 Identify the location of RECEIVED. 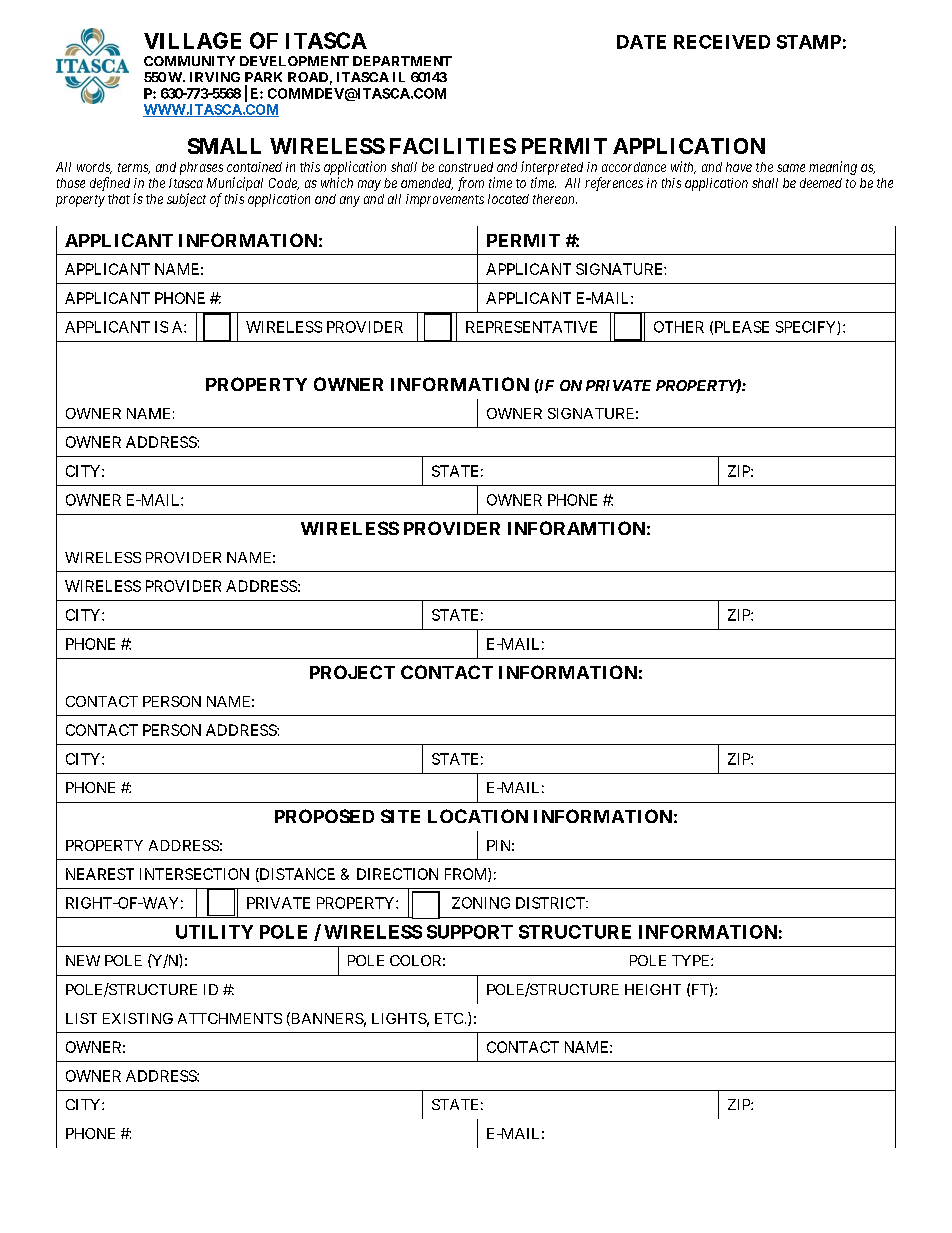
(722, 42).
